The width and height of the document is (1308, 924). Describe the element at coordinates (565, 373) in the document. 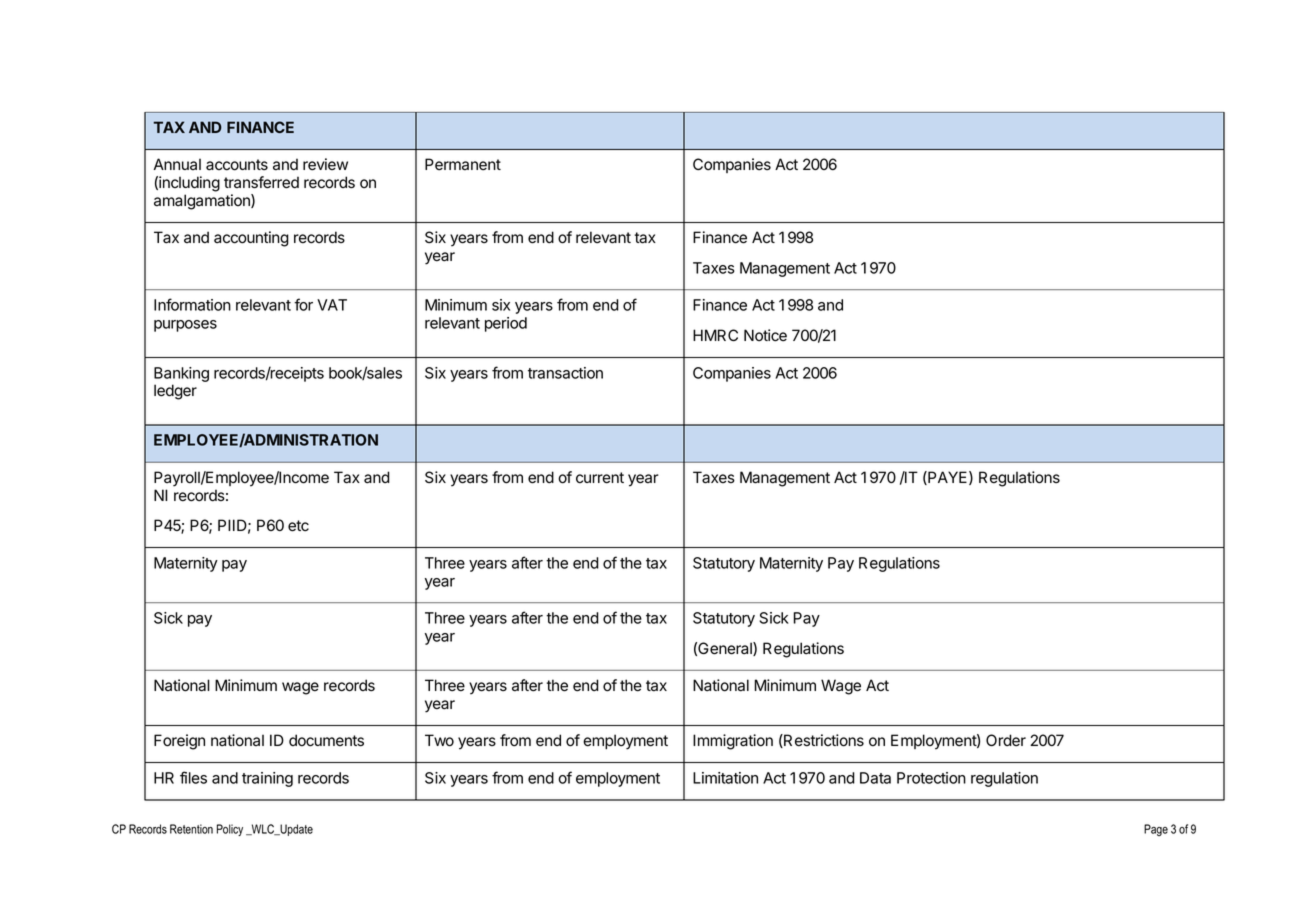

I see `transaction` at that location.
